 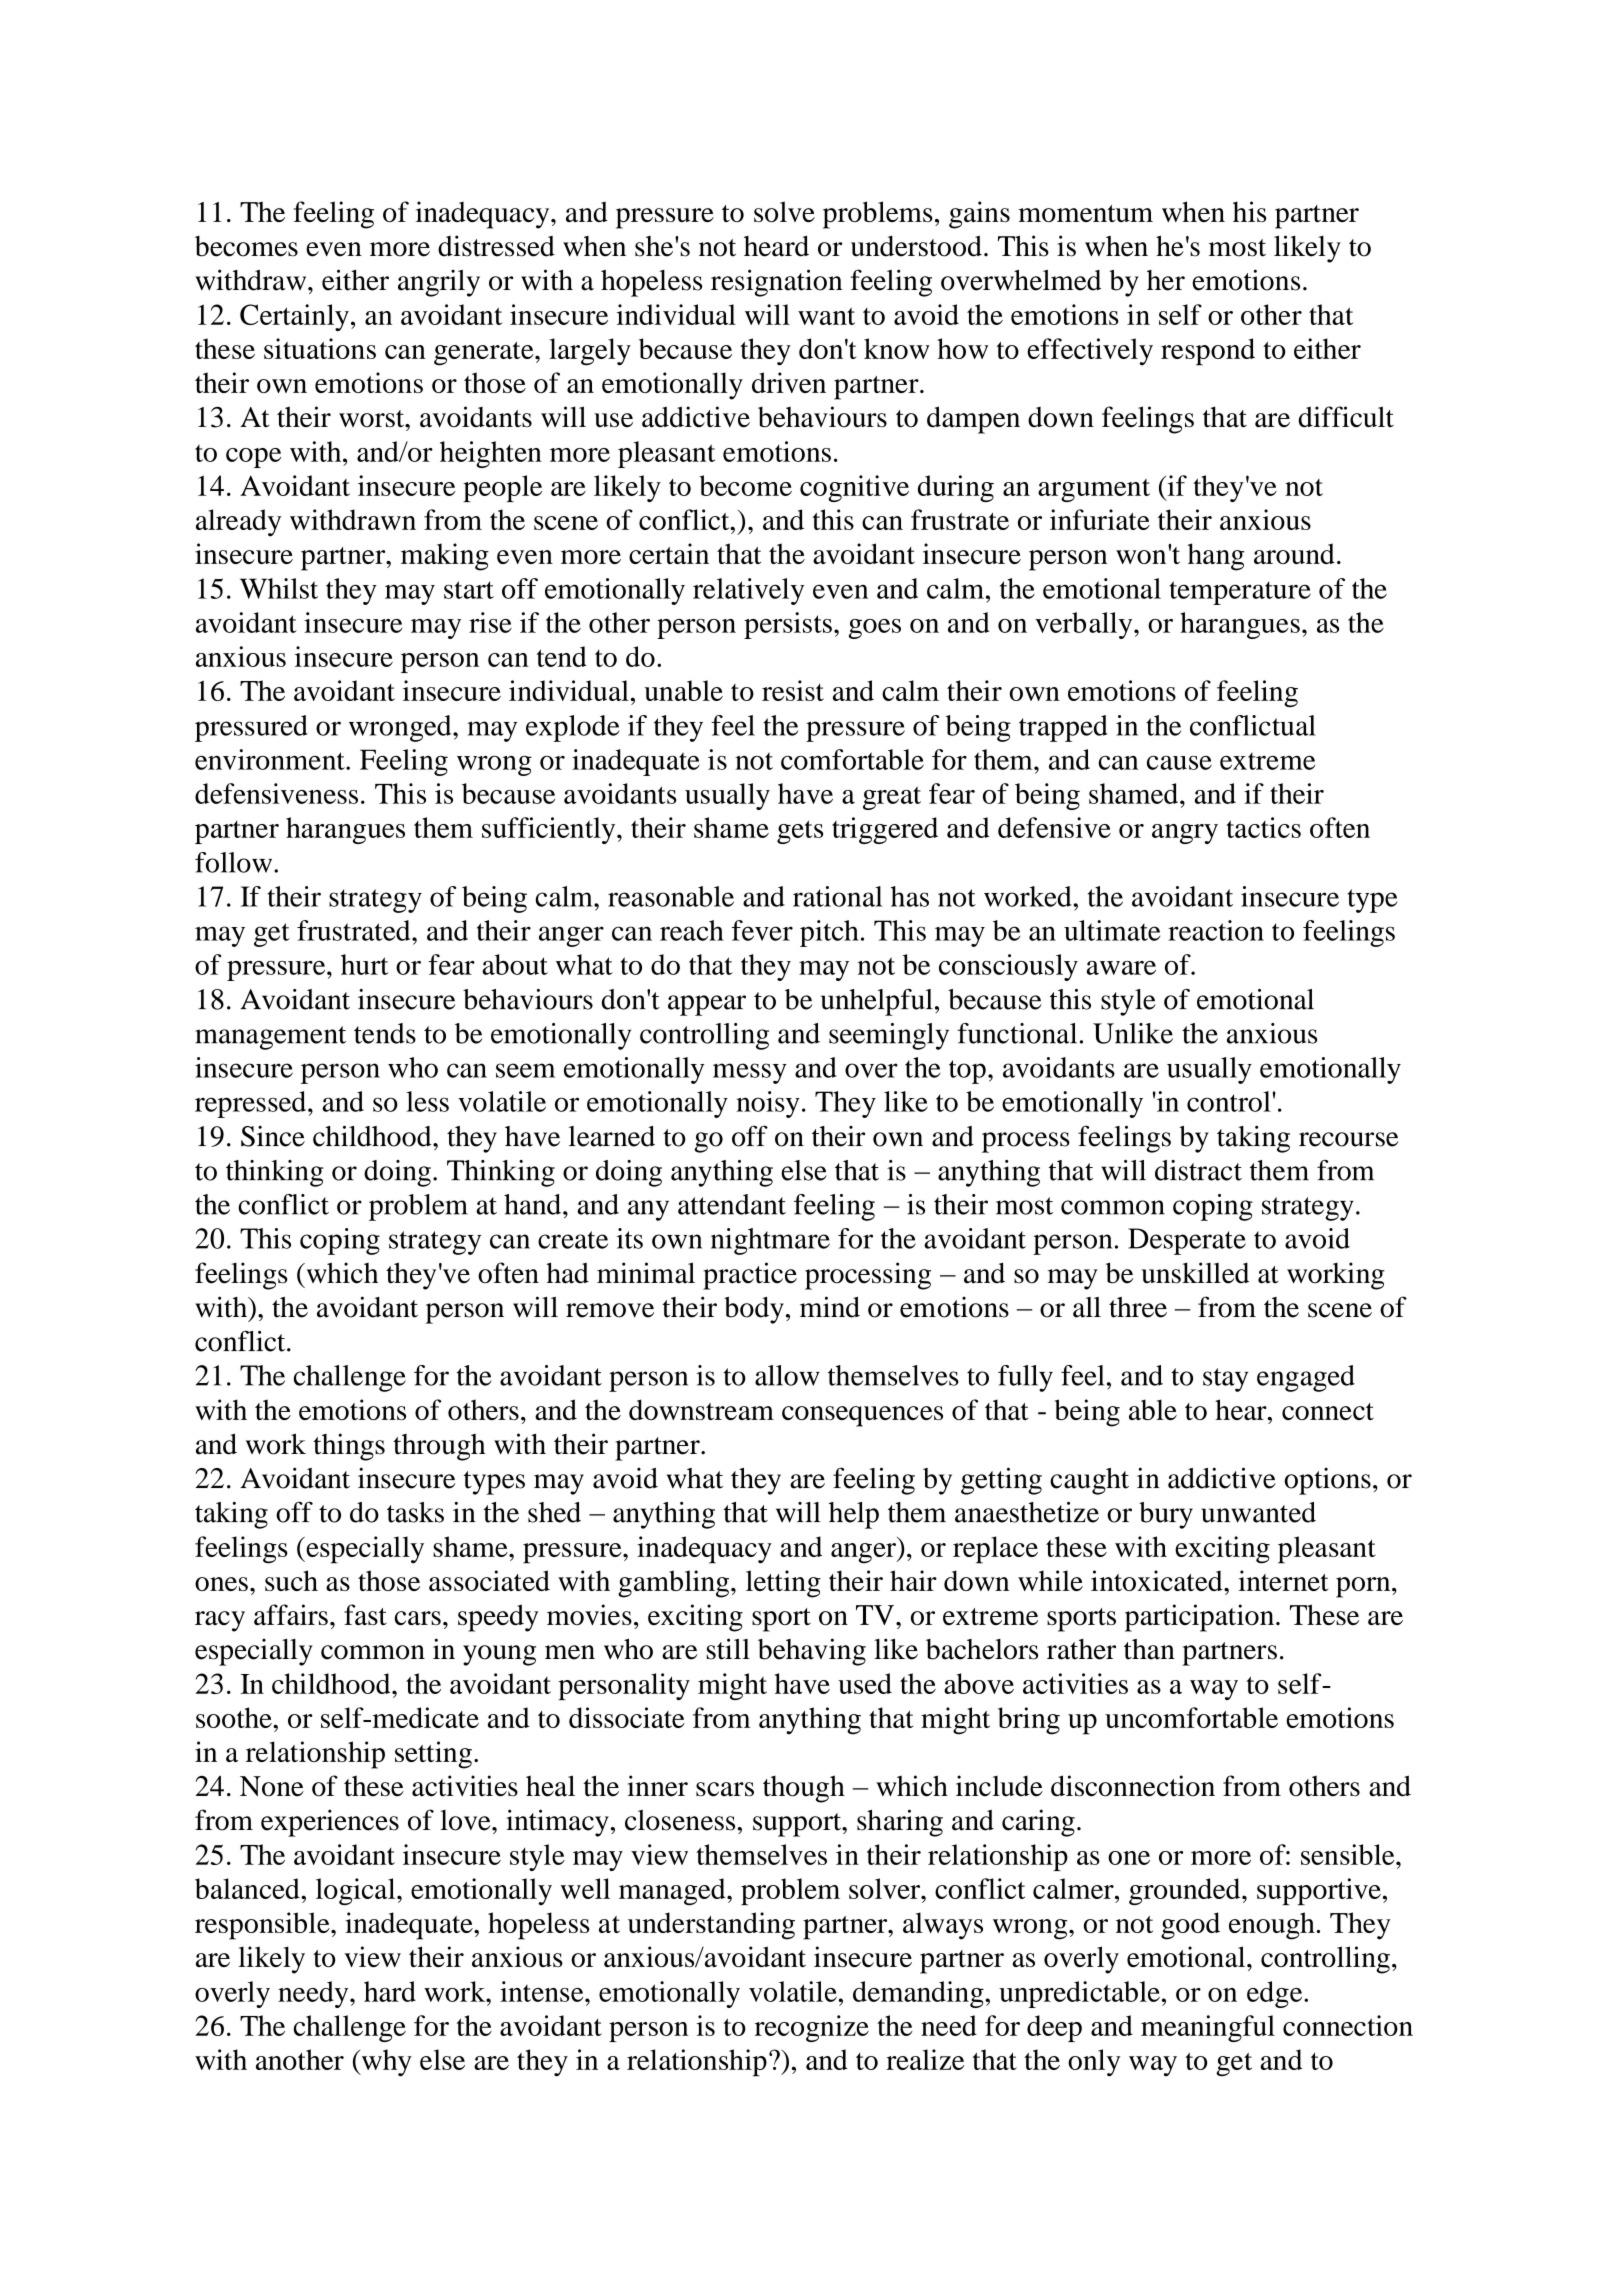 I want to click on resignation, so click(x=776, y=283).
